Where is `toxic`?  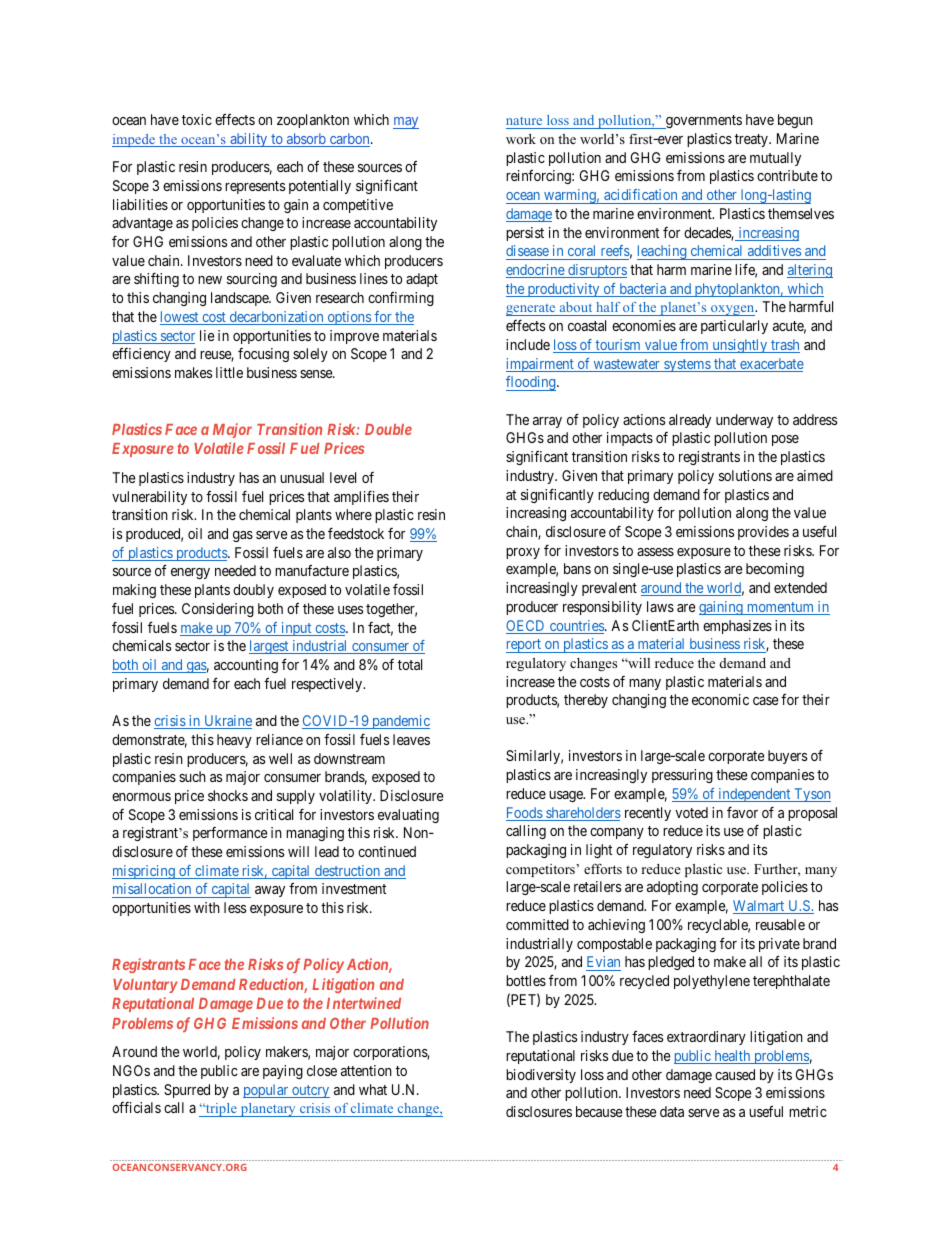 toxic is located at coordinates (197, 119).
